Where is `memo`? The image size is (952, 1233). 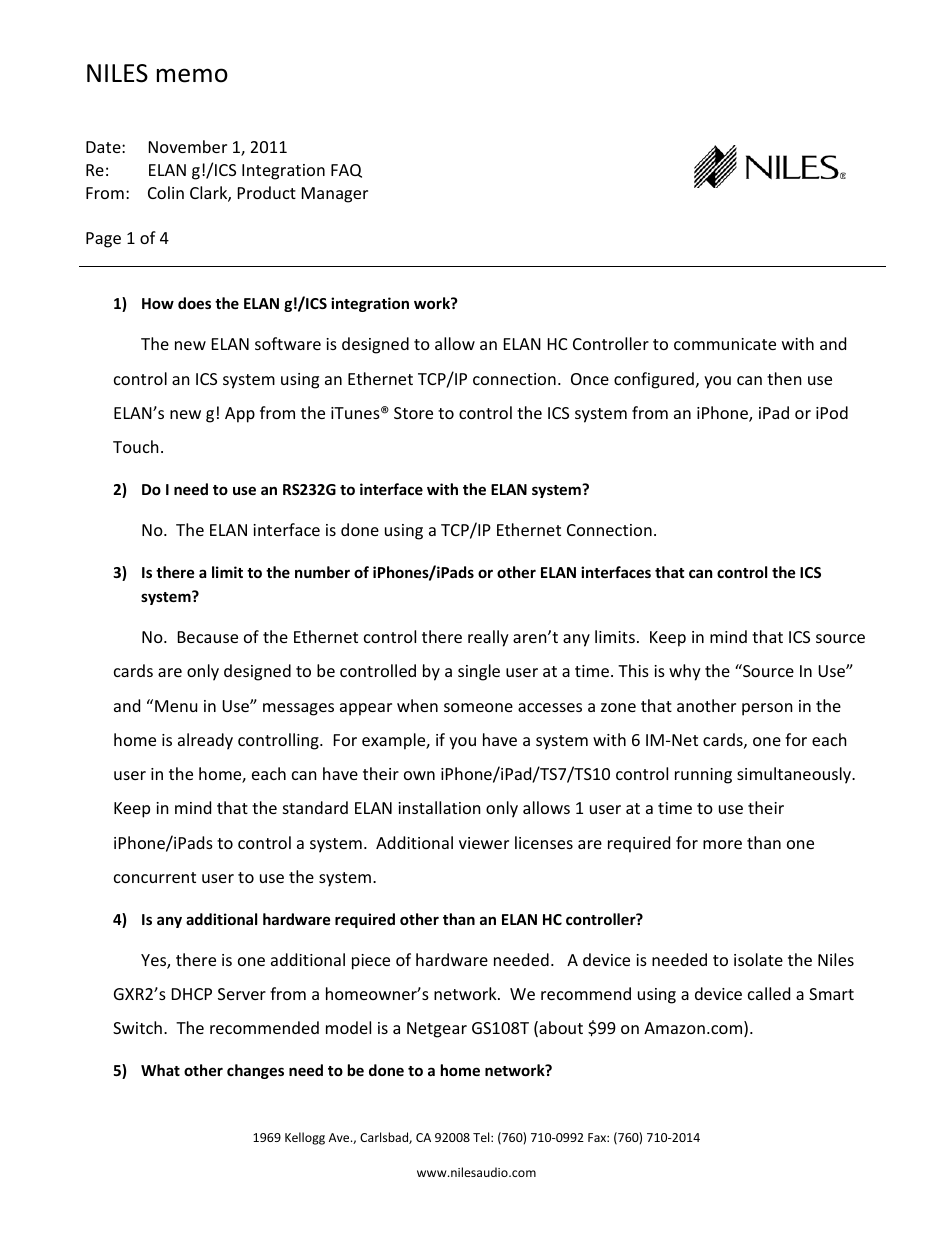 memo is located at coordinates (192, 75).
